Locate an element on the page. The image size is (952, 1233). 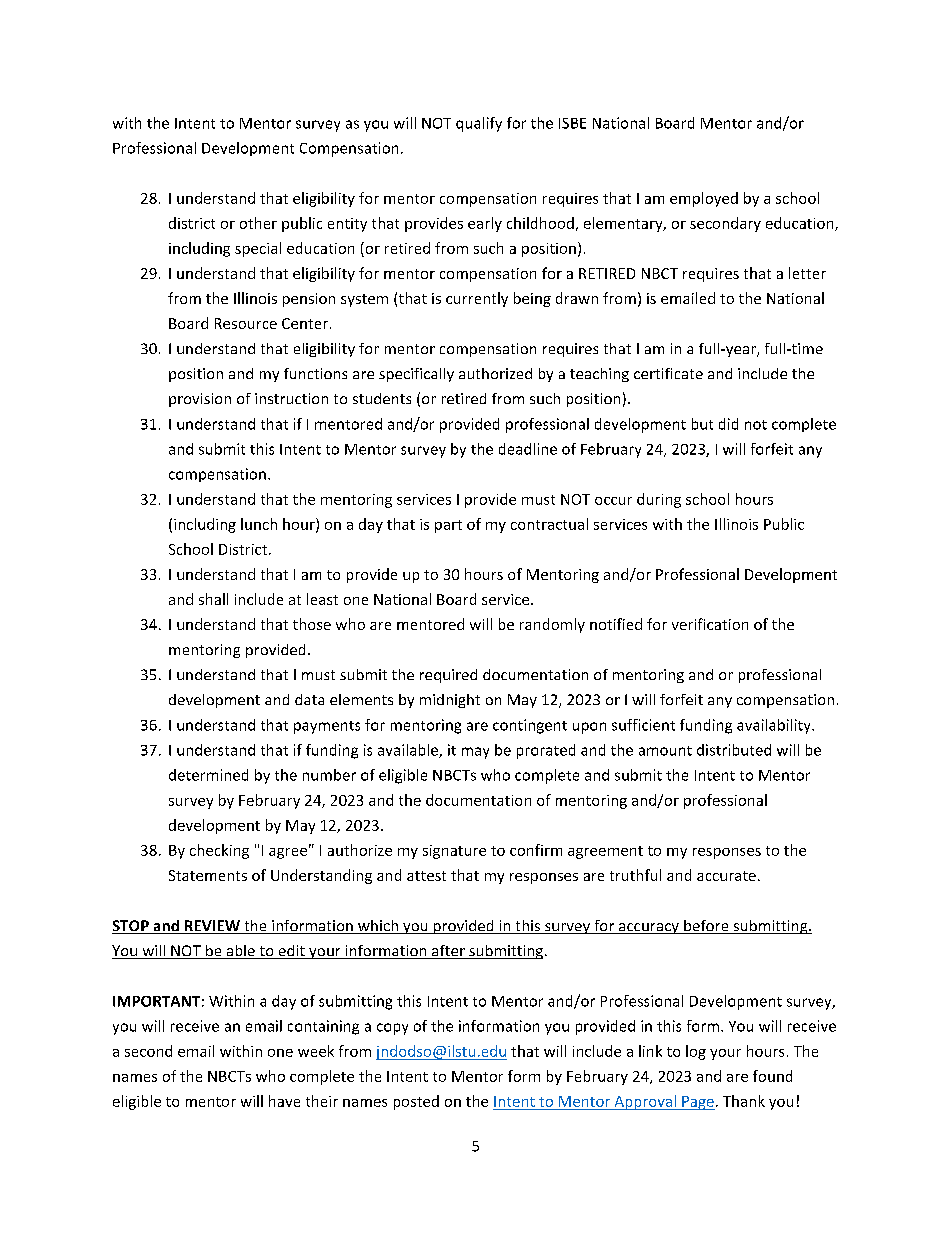
verification is located at coordinates (710, 624).
